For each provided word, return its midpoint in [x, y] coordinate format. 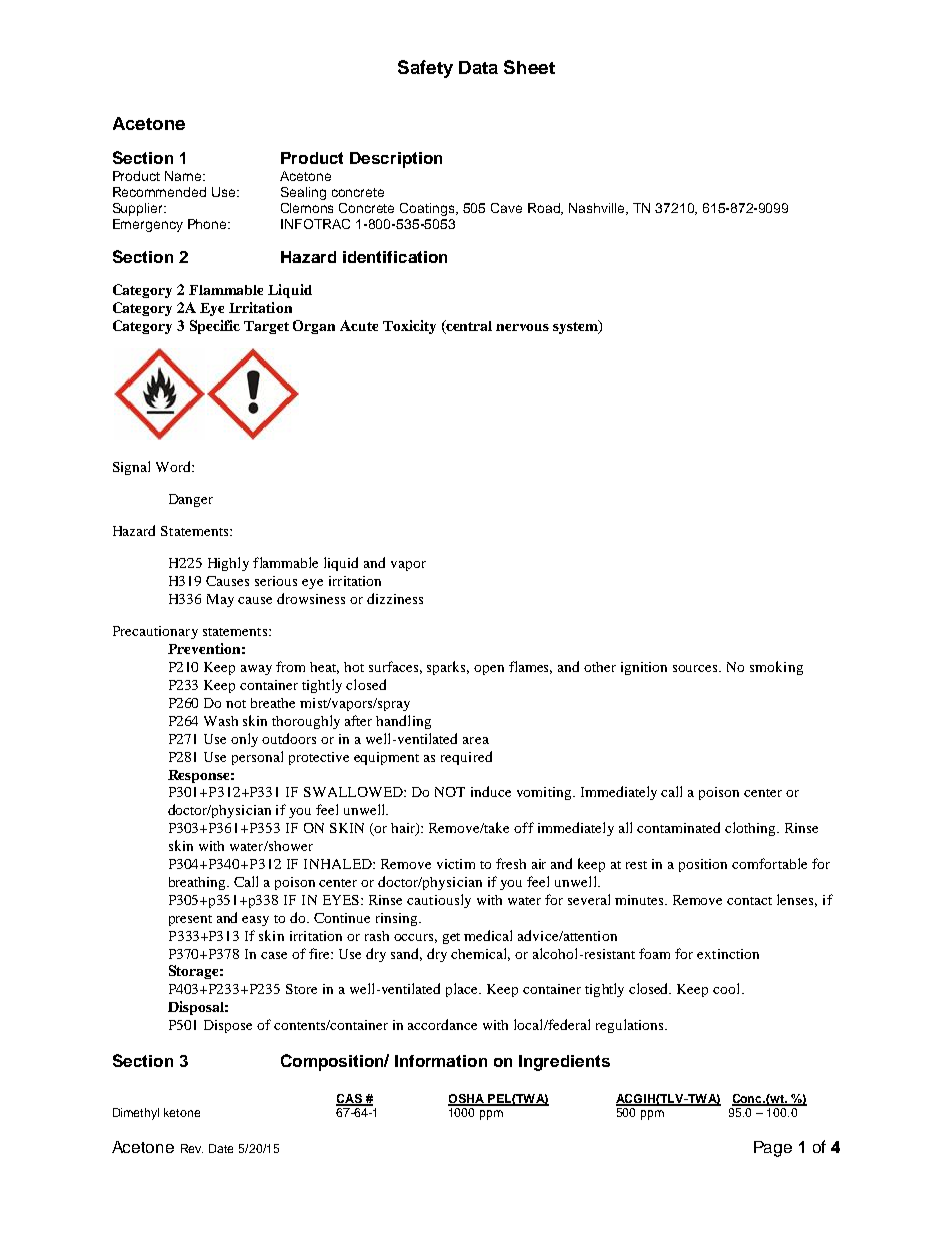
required [466, 758]
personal [257, 758]
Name [183, 176]
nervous [522, 327]
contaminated [678, 827]
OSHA [467, 1099]
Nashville [598, 209]
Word [174, 466]
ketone [182, 1112]
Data [478, 67]
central [468, 325]
